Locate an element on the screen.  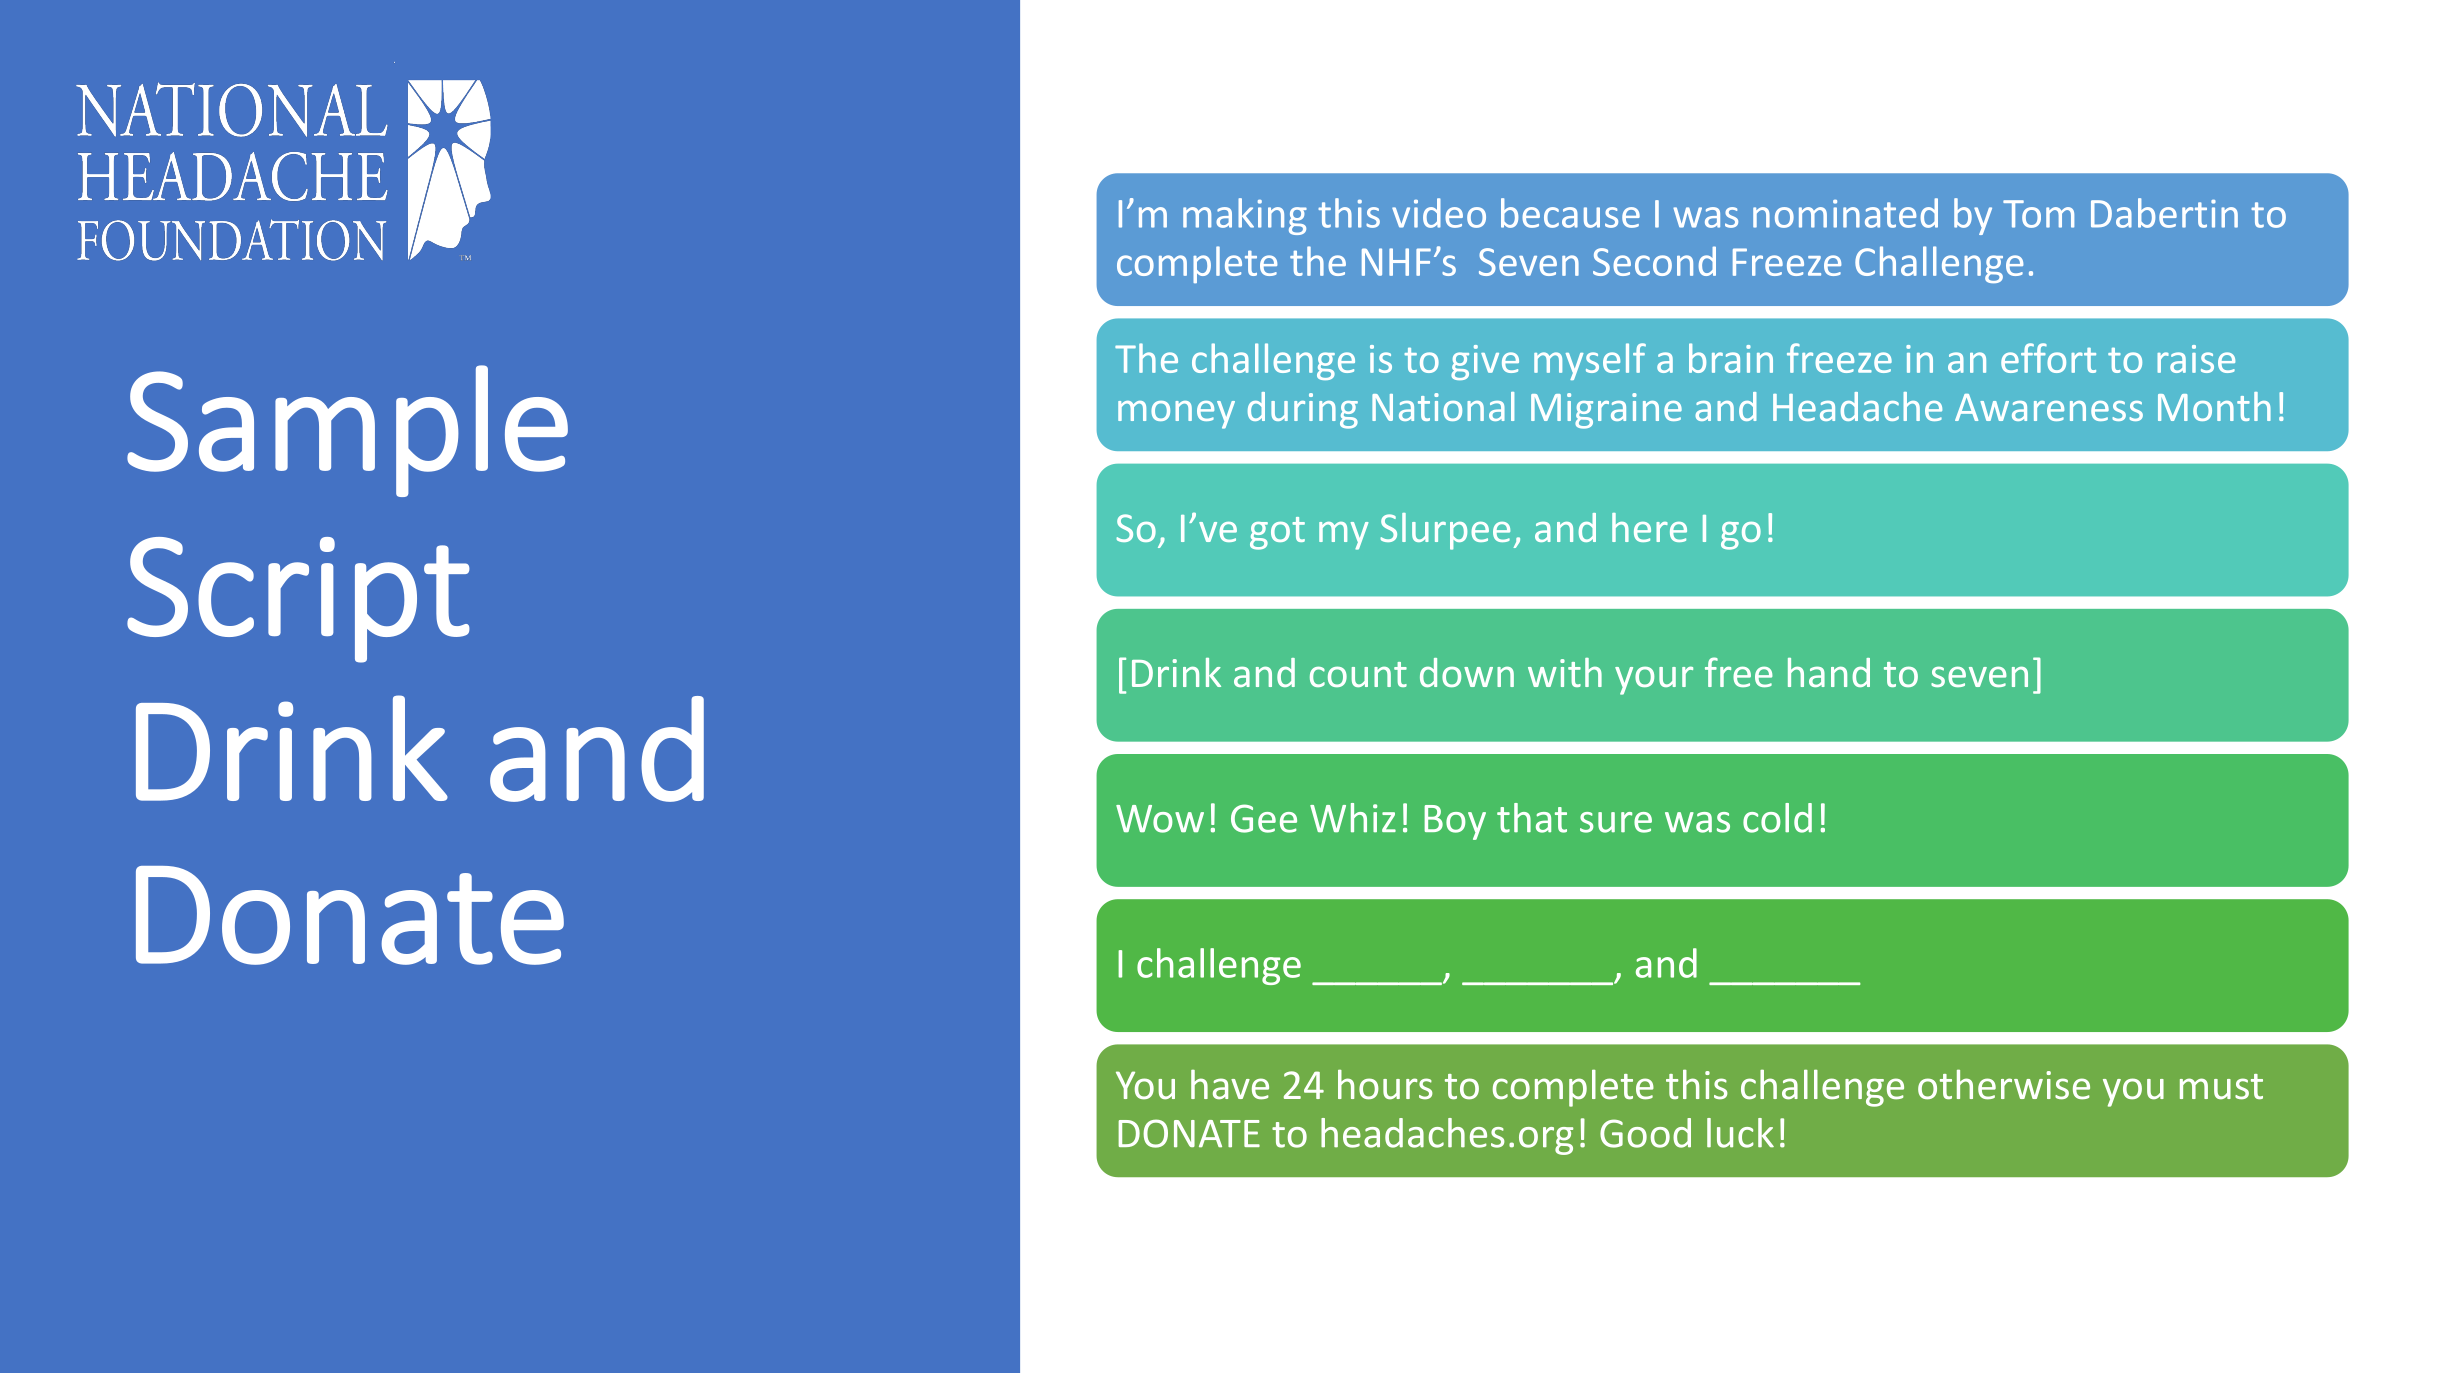
otherwise is located at coordinates (2004, 1084).
